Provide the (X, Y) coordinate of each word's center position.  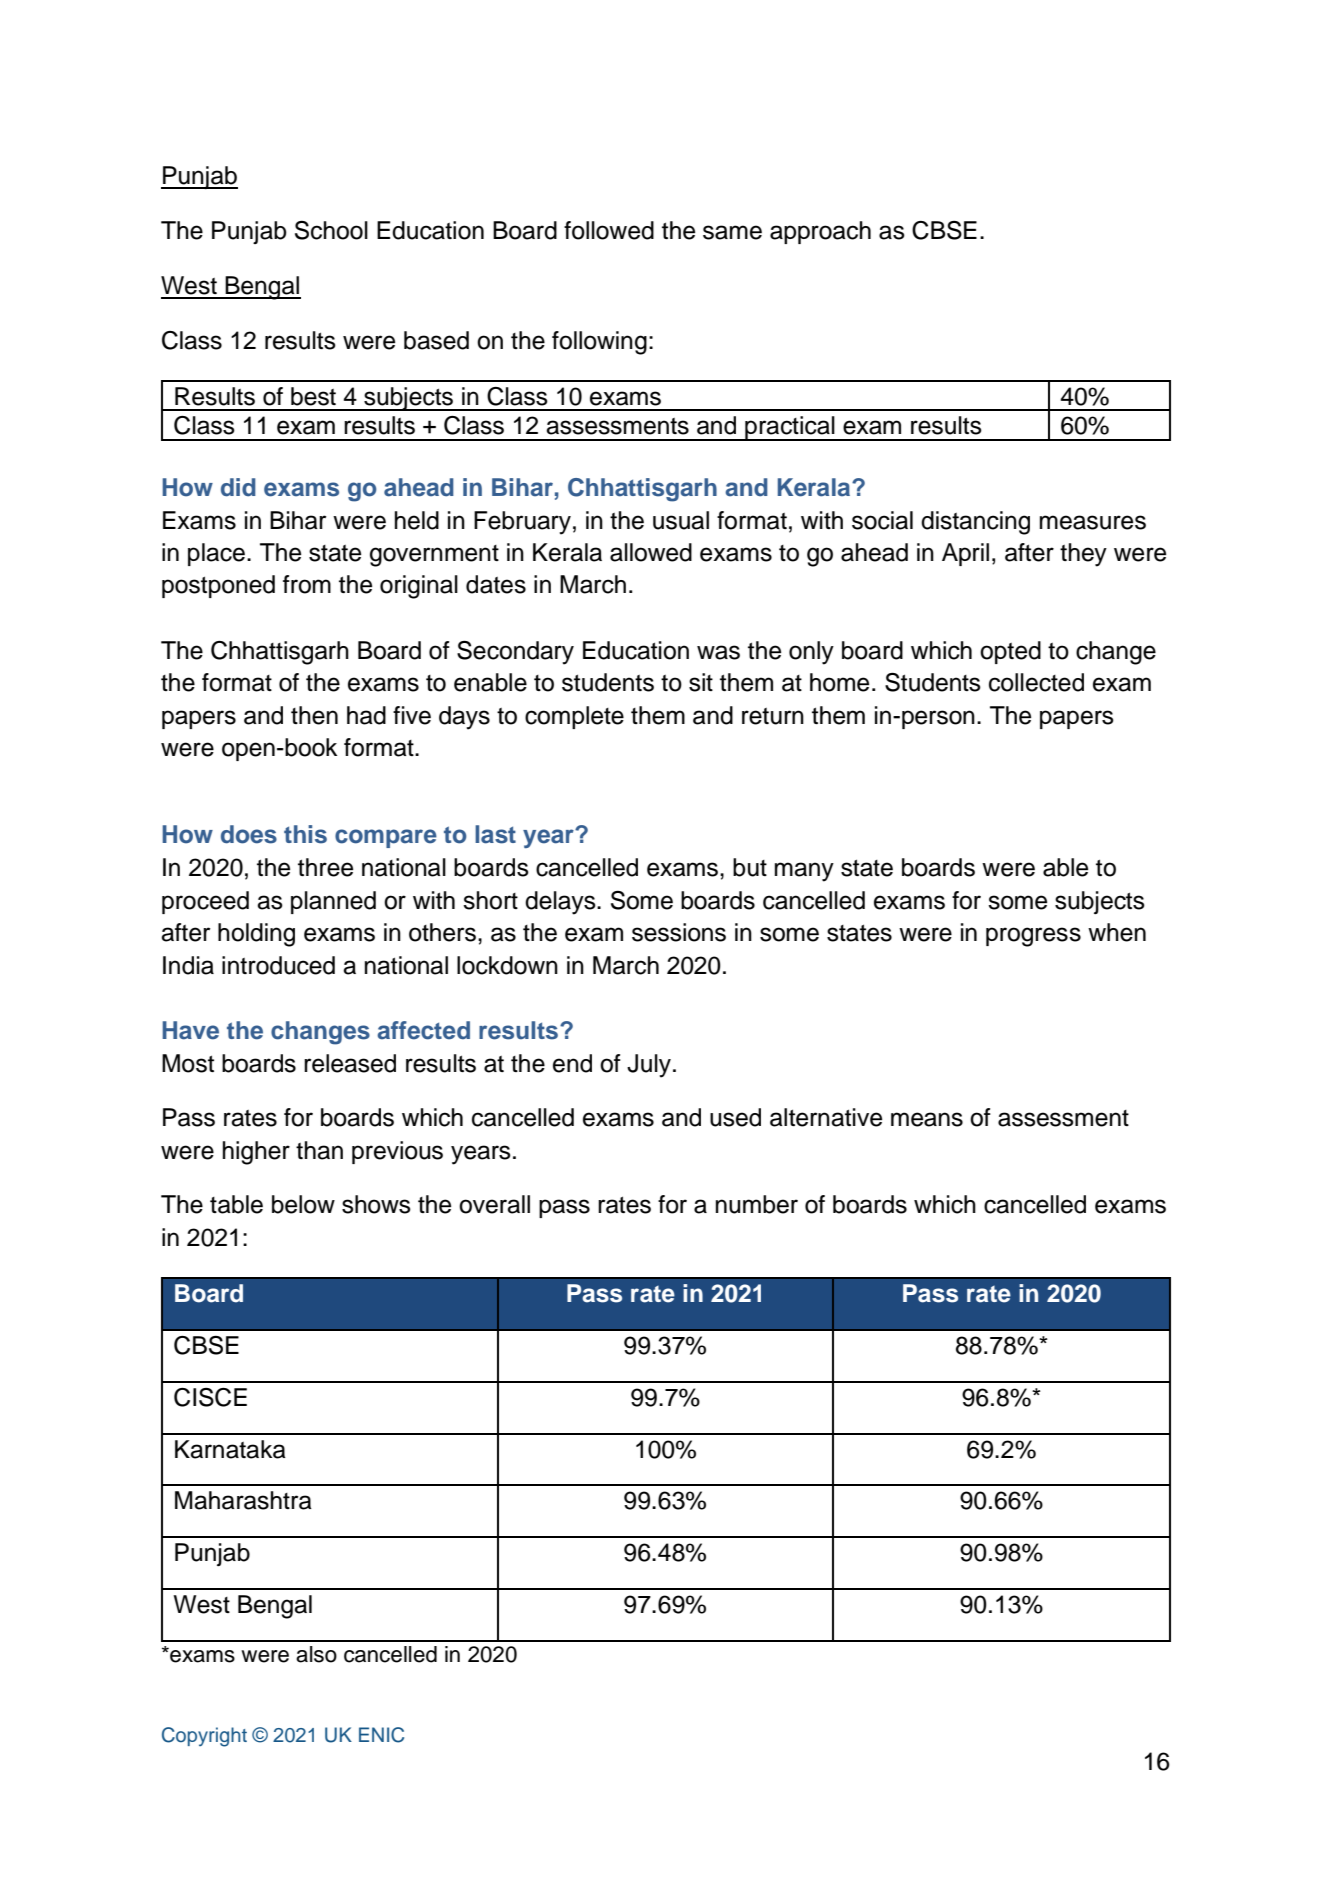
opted (1010, 652)
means (927, 1119)
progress (1033, 937)
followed (609, 230)
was (718, 652)
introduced (278, 965)
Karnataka (230, 1449)
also (316, 1654)
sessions (679, 932)
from (307, 584)
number (757, 1204)
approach (820, 232)
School (331, 230)
